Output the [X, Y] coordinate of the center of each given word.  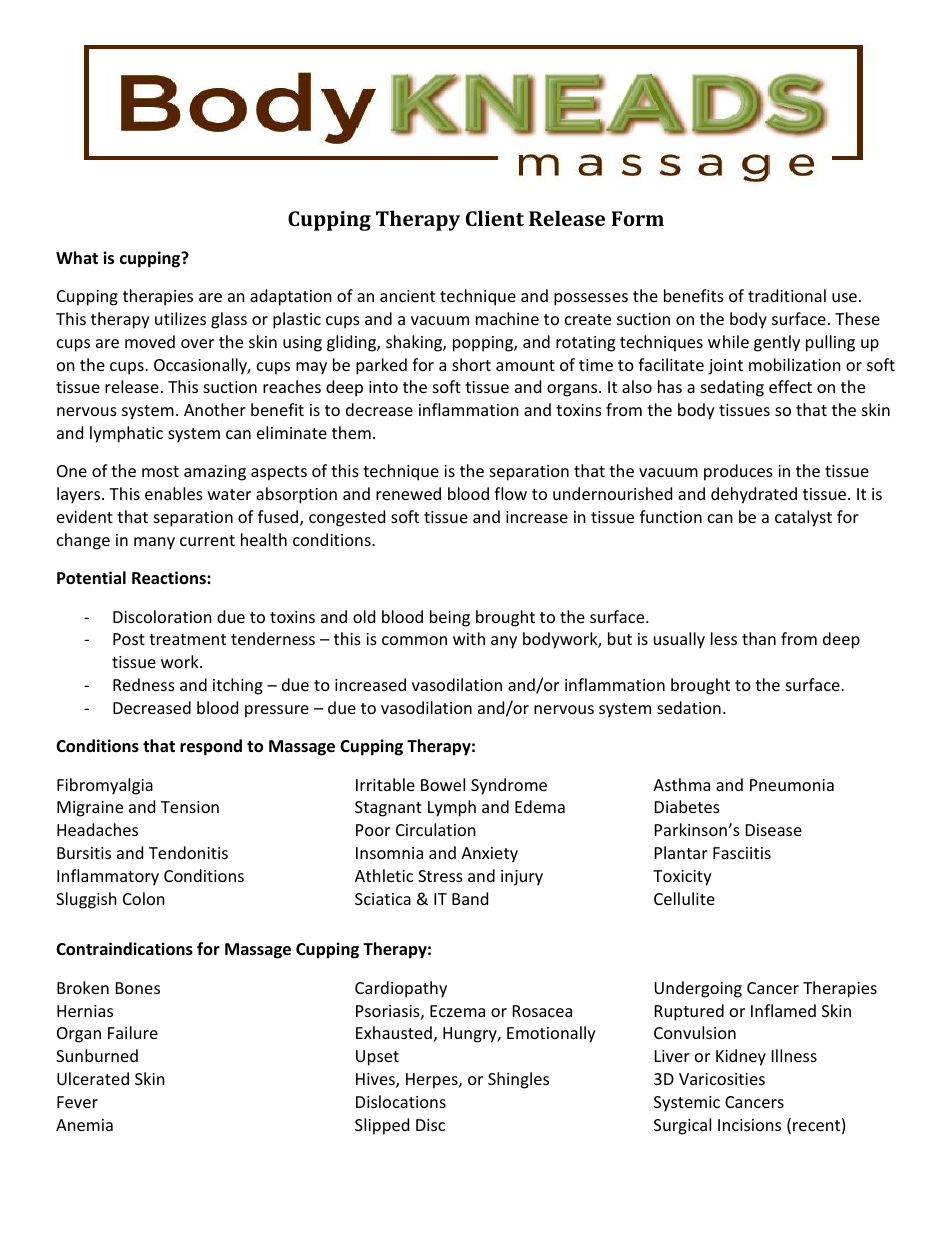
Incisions [749, 1125]
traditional [787, 295]
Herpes [433, 1081]
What [77, 257]
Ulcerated [93, 1078]
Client [495, 218]
